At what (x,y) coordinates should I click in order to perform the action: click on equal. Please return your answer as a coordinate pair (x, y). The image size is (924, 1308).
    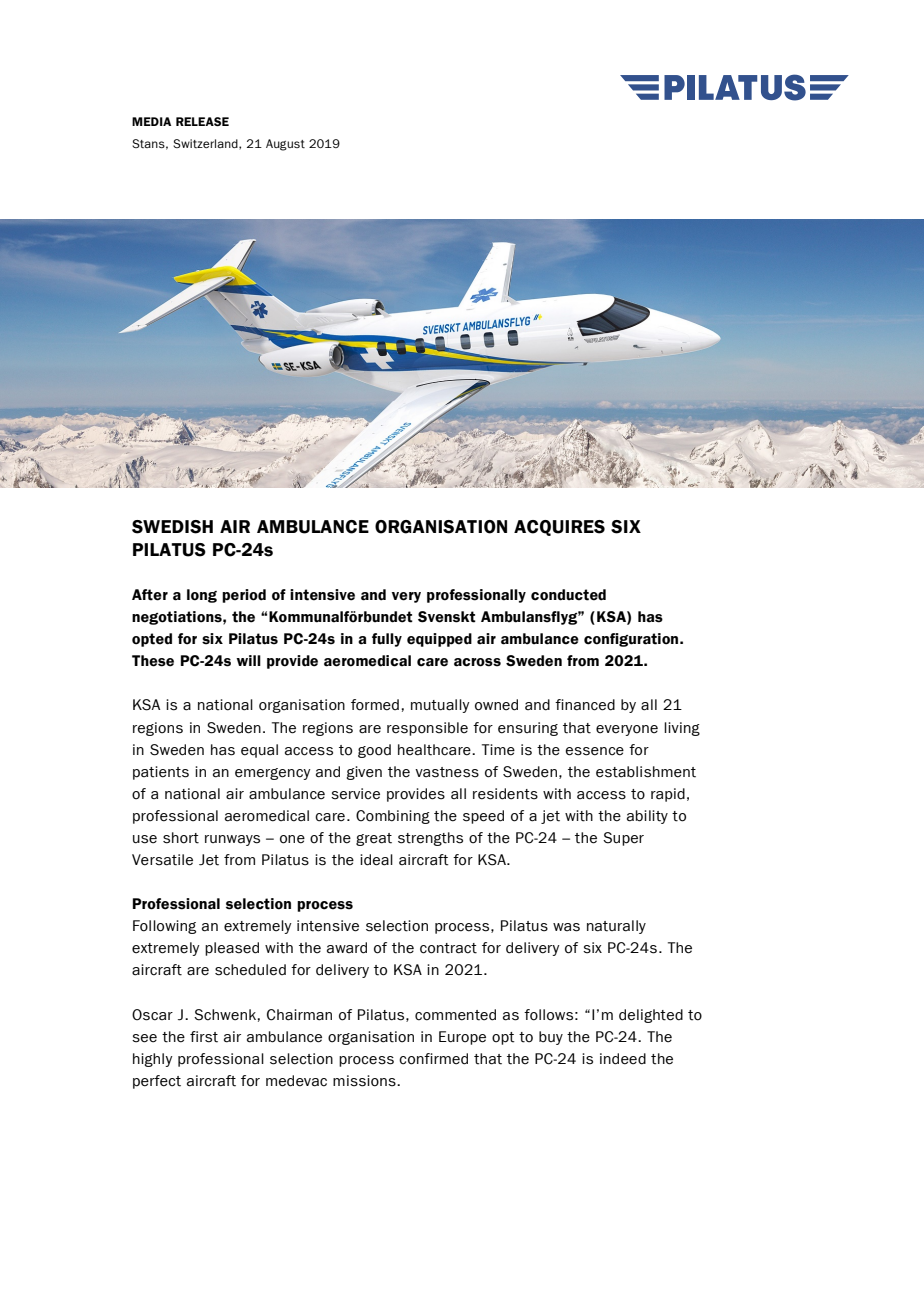
    Looking at the image, I should click on (259, 751).
